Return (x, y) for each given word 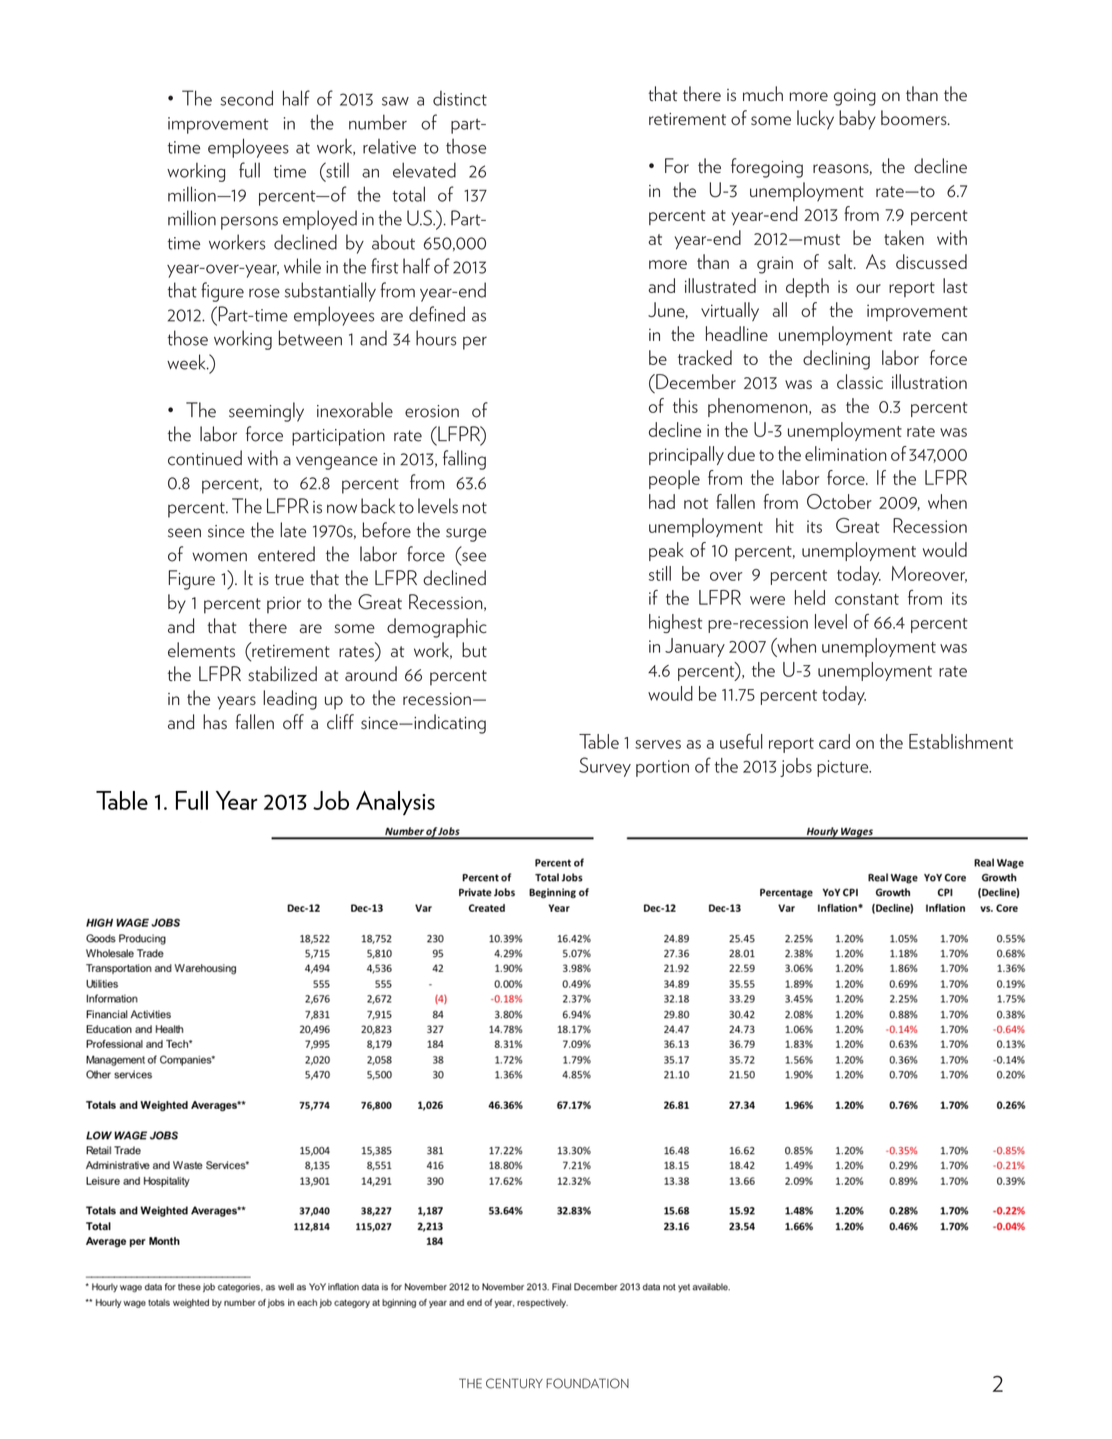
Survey (605, 767)
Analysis (395, 803)
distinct (460, 98)
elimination (846, 453)
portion (662, 768)
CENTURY (514, 1383)
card (834, 741)
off (293, 721)
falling (464, 460)
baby (857, 120)
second (246, 98)
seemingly (266, 412)
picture (844, 768)
